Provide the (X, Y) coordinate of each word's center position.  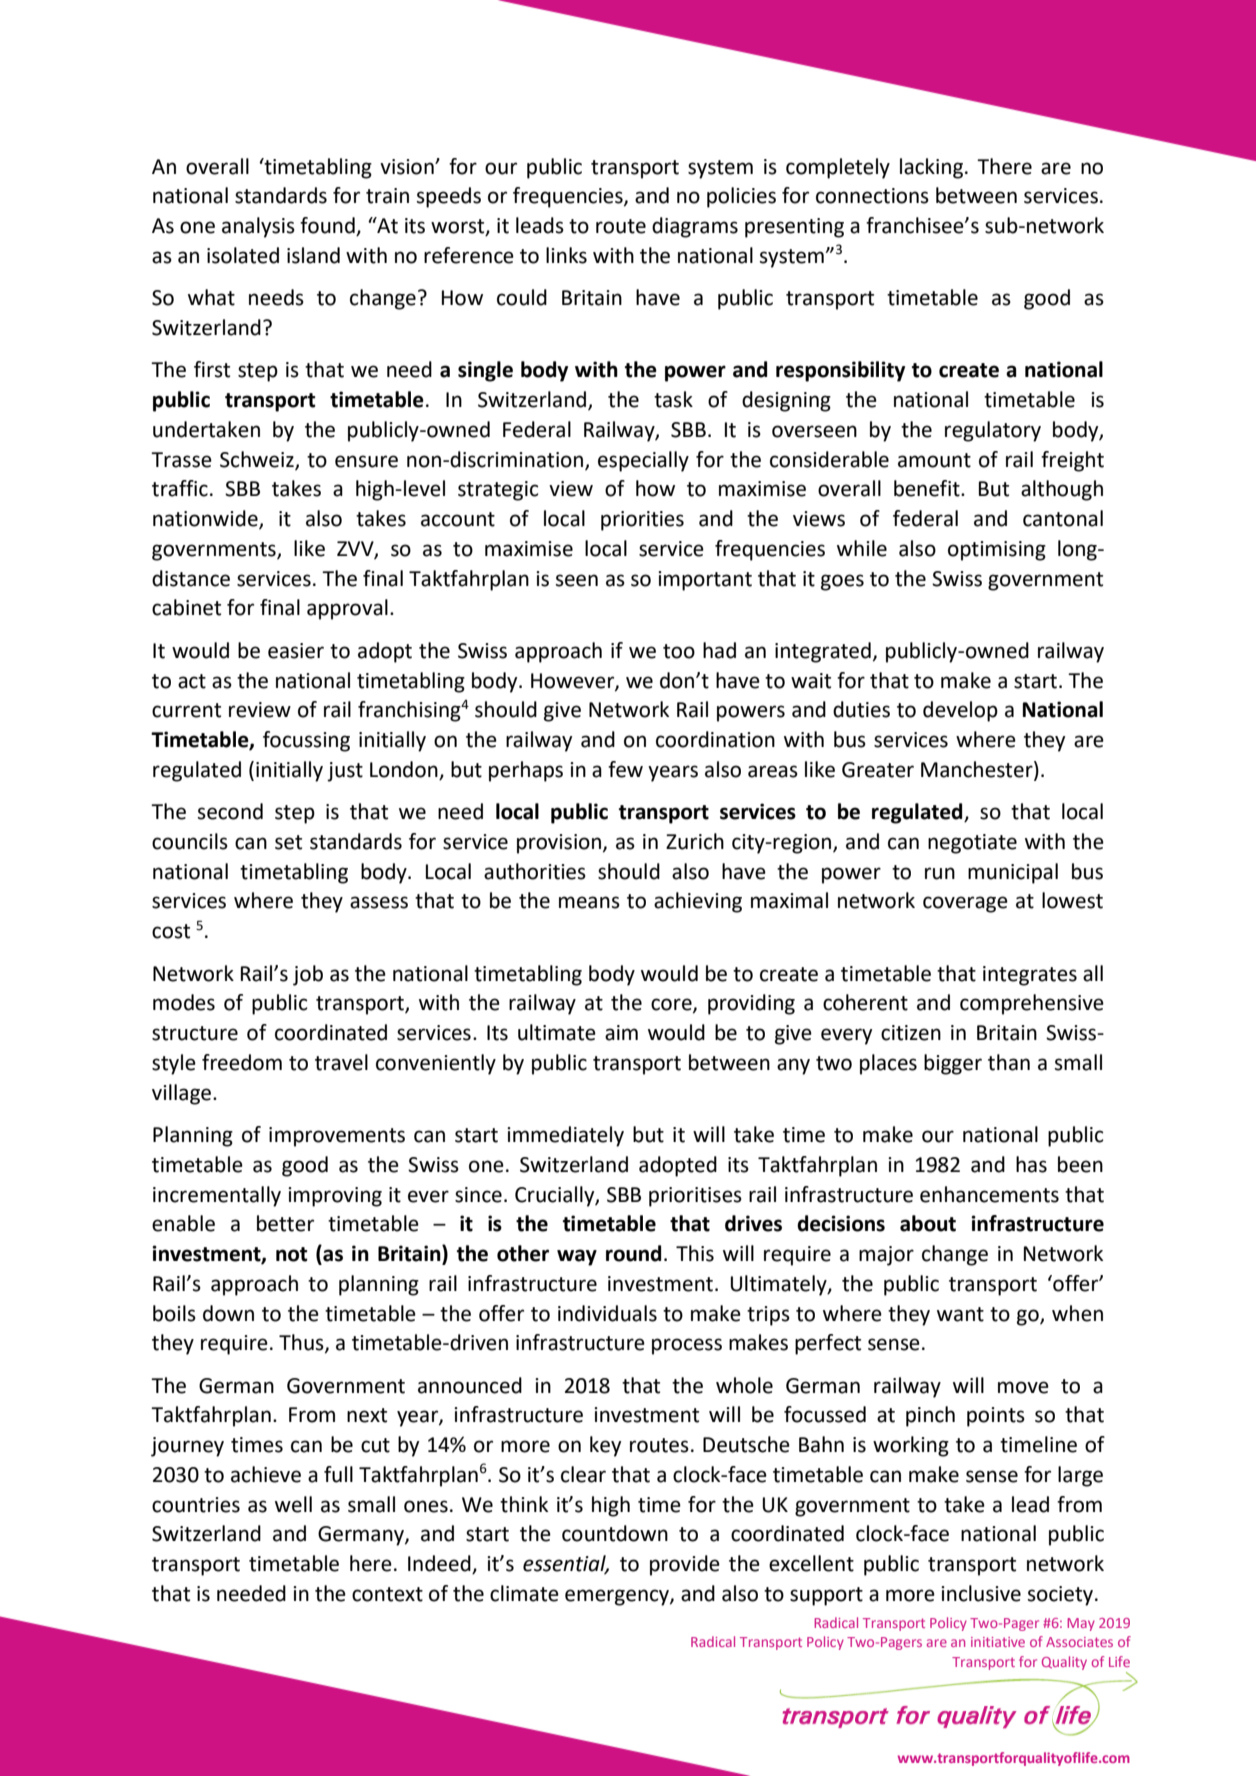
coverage (965, 904)
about (928, 1223)
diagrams (695, 227)
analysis (258, 227)
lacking (933, 168)
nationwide (206, 519)
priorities (642, 521)
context (387, 1594)
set (288, 842)
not (292, 1254)
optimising (997, 551)
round (633, 1253)
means (589, 902)
